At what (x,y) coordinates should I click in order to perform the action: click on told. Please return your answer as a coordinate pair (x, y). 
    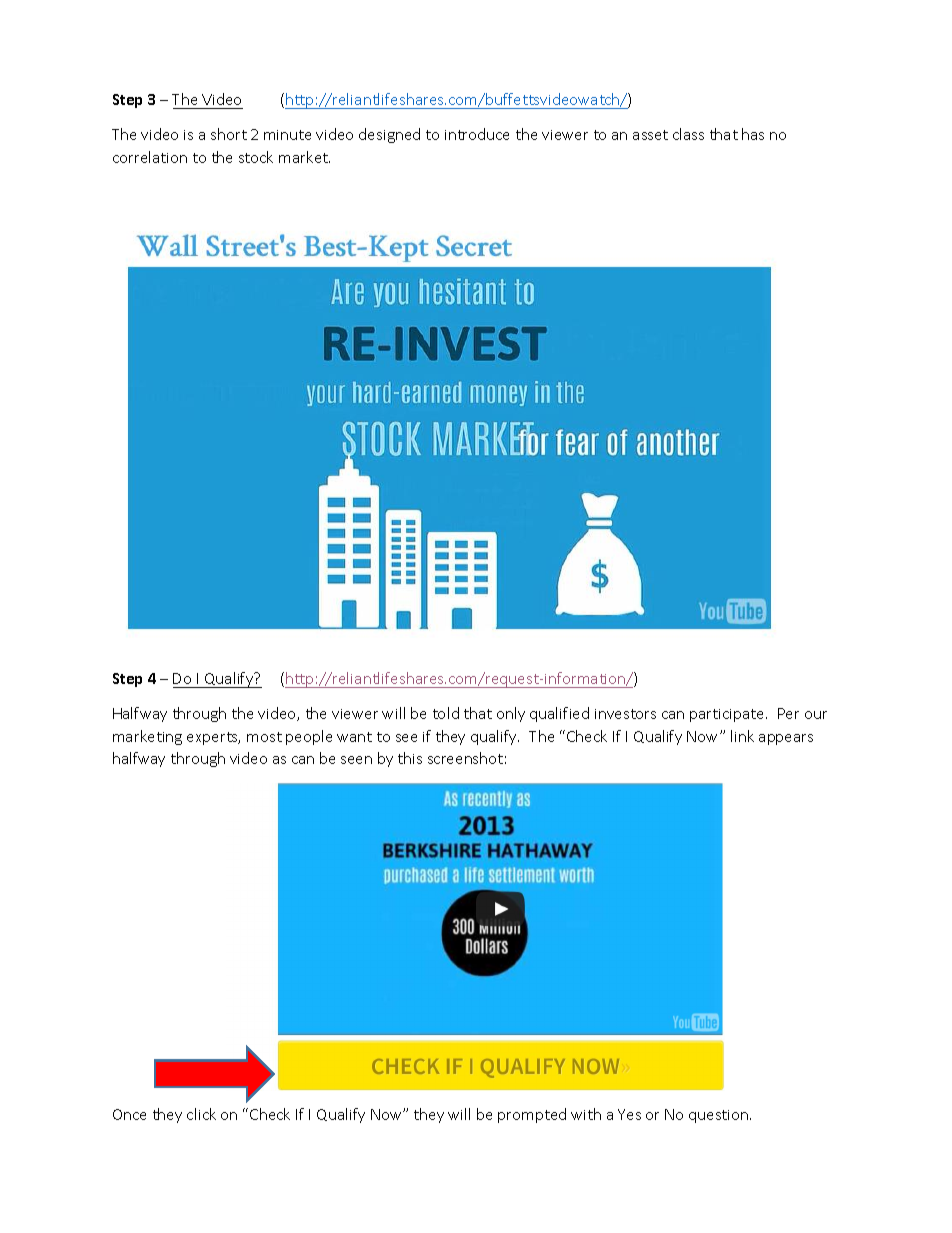
    Looking at the image, I should click on (446, 713).
